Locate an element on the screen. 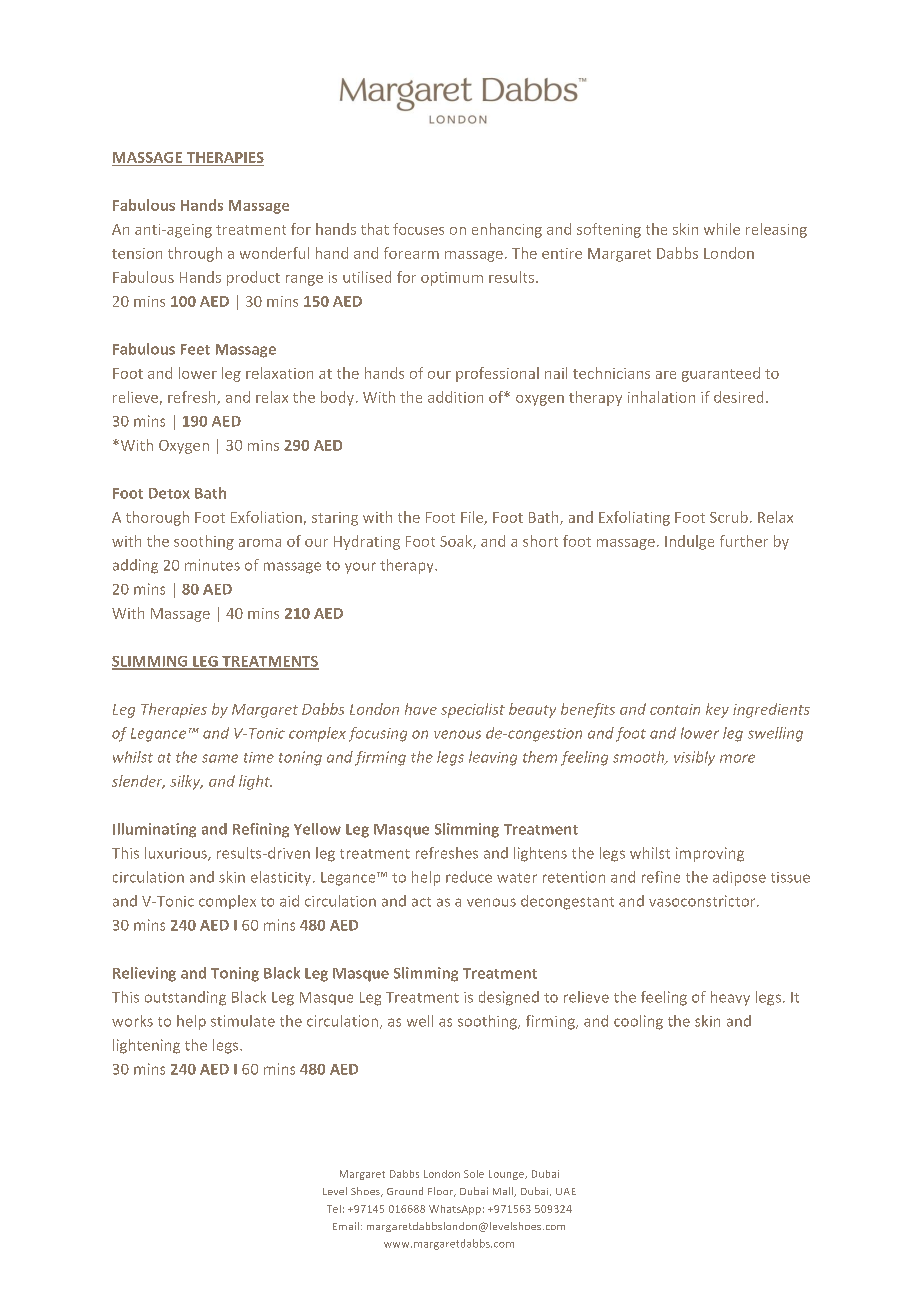 The width and height of the screenshot is (924, 1308). optimum is located at coordinates (452, 279).
